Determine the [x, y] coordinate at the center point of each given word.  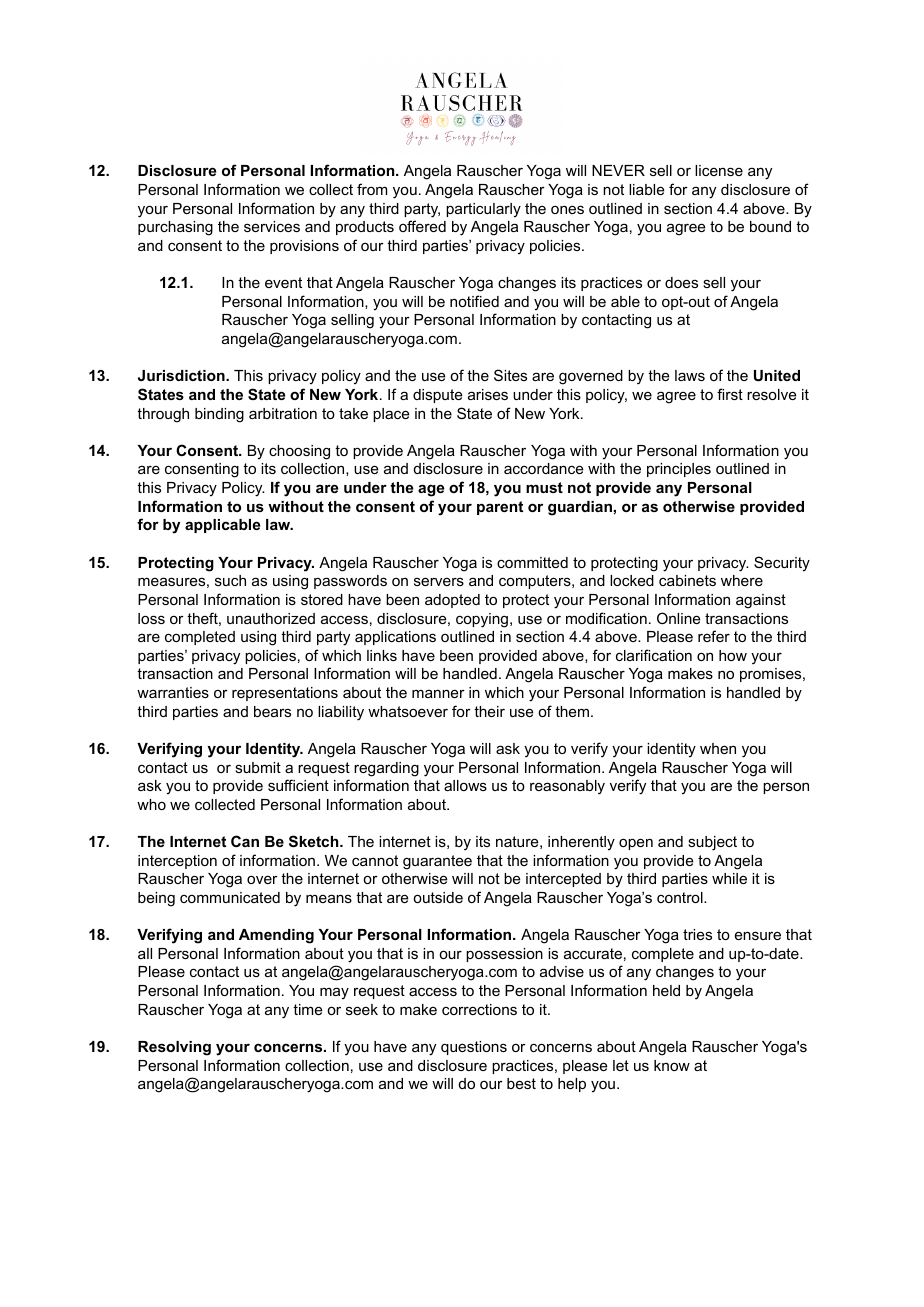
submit [258, 767]
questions [474, 1048]
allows [465, 785]
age [431, 490]
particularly [483, 210]
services [272, 226]
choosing [299, 452]
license [719, 170]
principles [679, 470]
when [718, 748]
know [672, 1065]
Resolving [174, 1048]
